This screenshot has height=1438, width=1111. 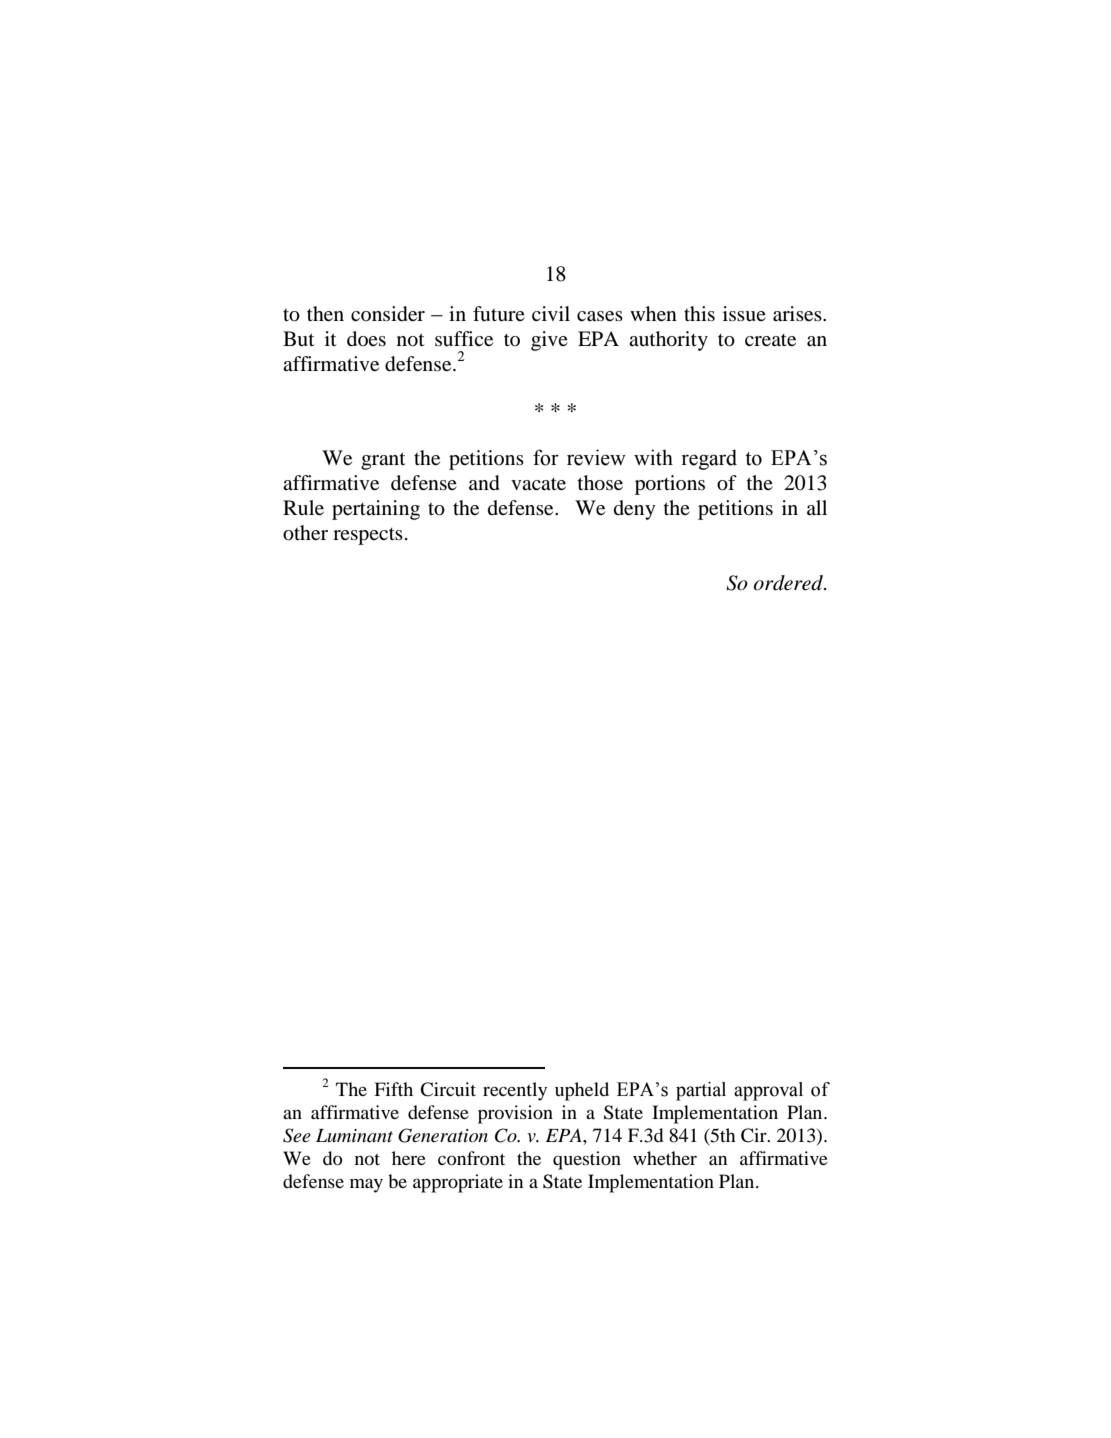 I want to click on create, so click(x=770, y=340).
